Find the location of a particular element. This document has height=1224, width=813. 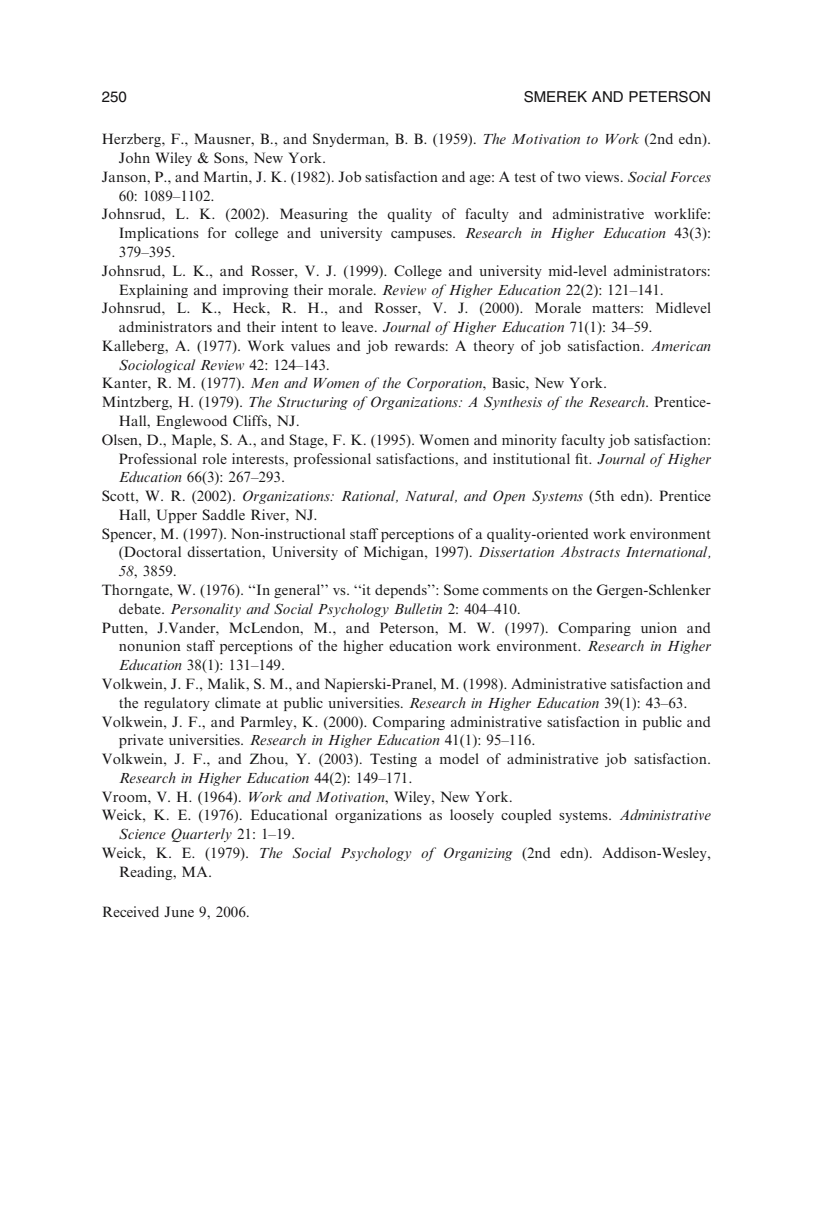

campuses is located at coordinates (422, 236).
